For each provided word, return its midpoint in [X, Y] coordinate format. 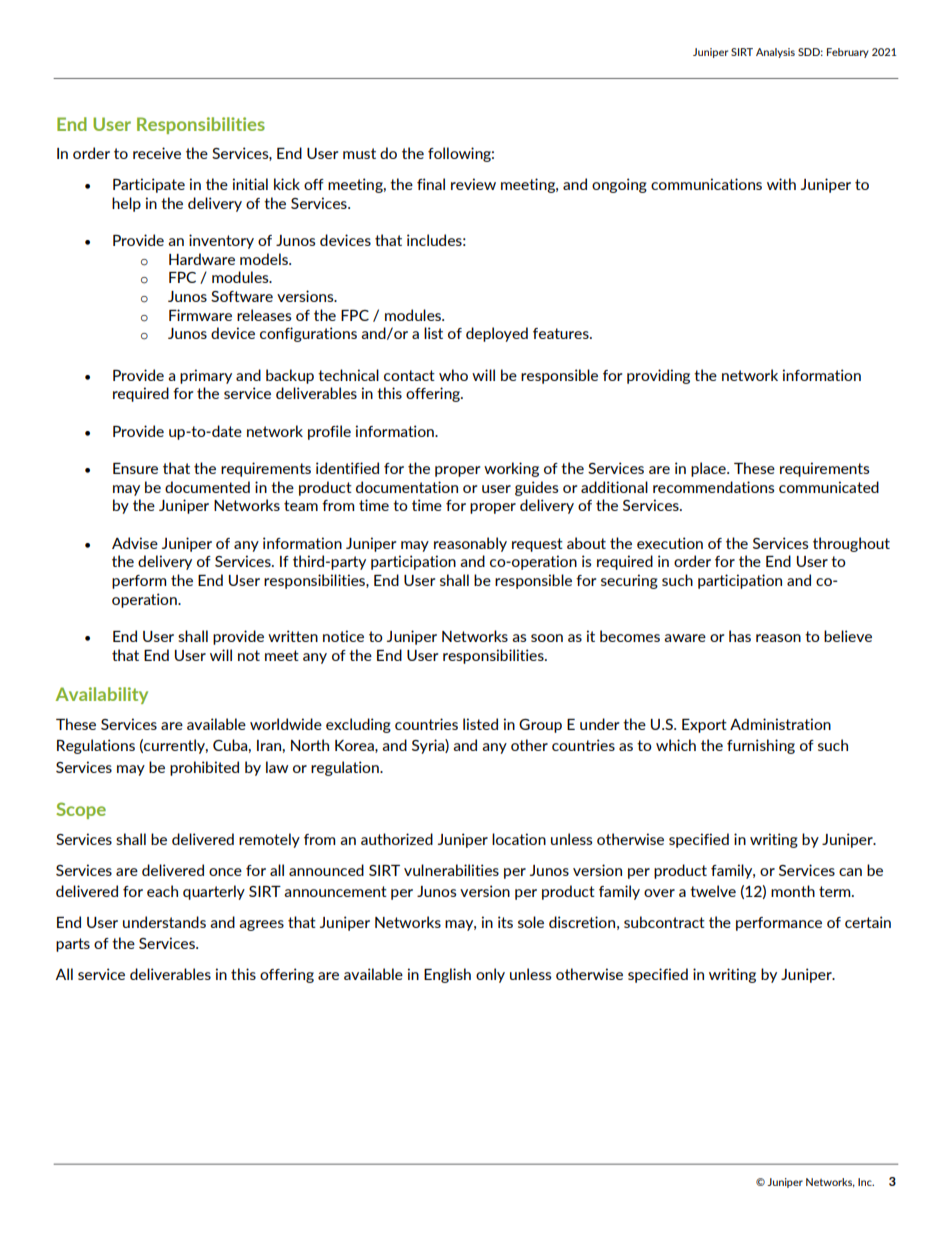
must [359, 153]
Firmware [200, 315]
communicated [829, 487]
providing [658, 376]
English [447, 975]
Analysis [775, 53]
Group [540, 726]
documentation [407, 487]
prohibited [204, 768]
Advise [135, 543]
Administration [780, 724]
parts [73, 945]
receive [157, 153]
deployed [497, 334]
